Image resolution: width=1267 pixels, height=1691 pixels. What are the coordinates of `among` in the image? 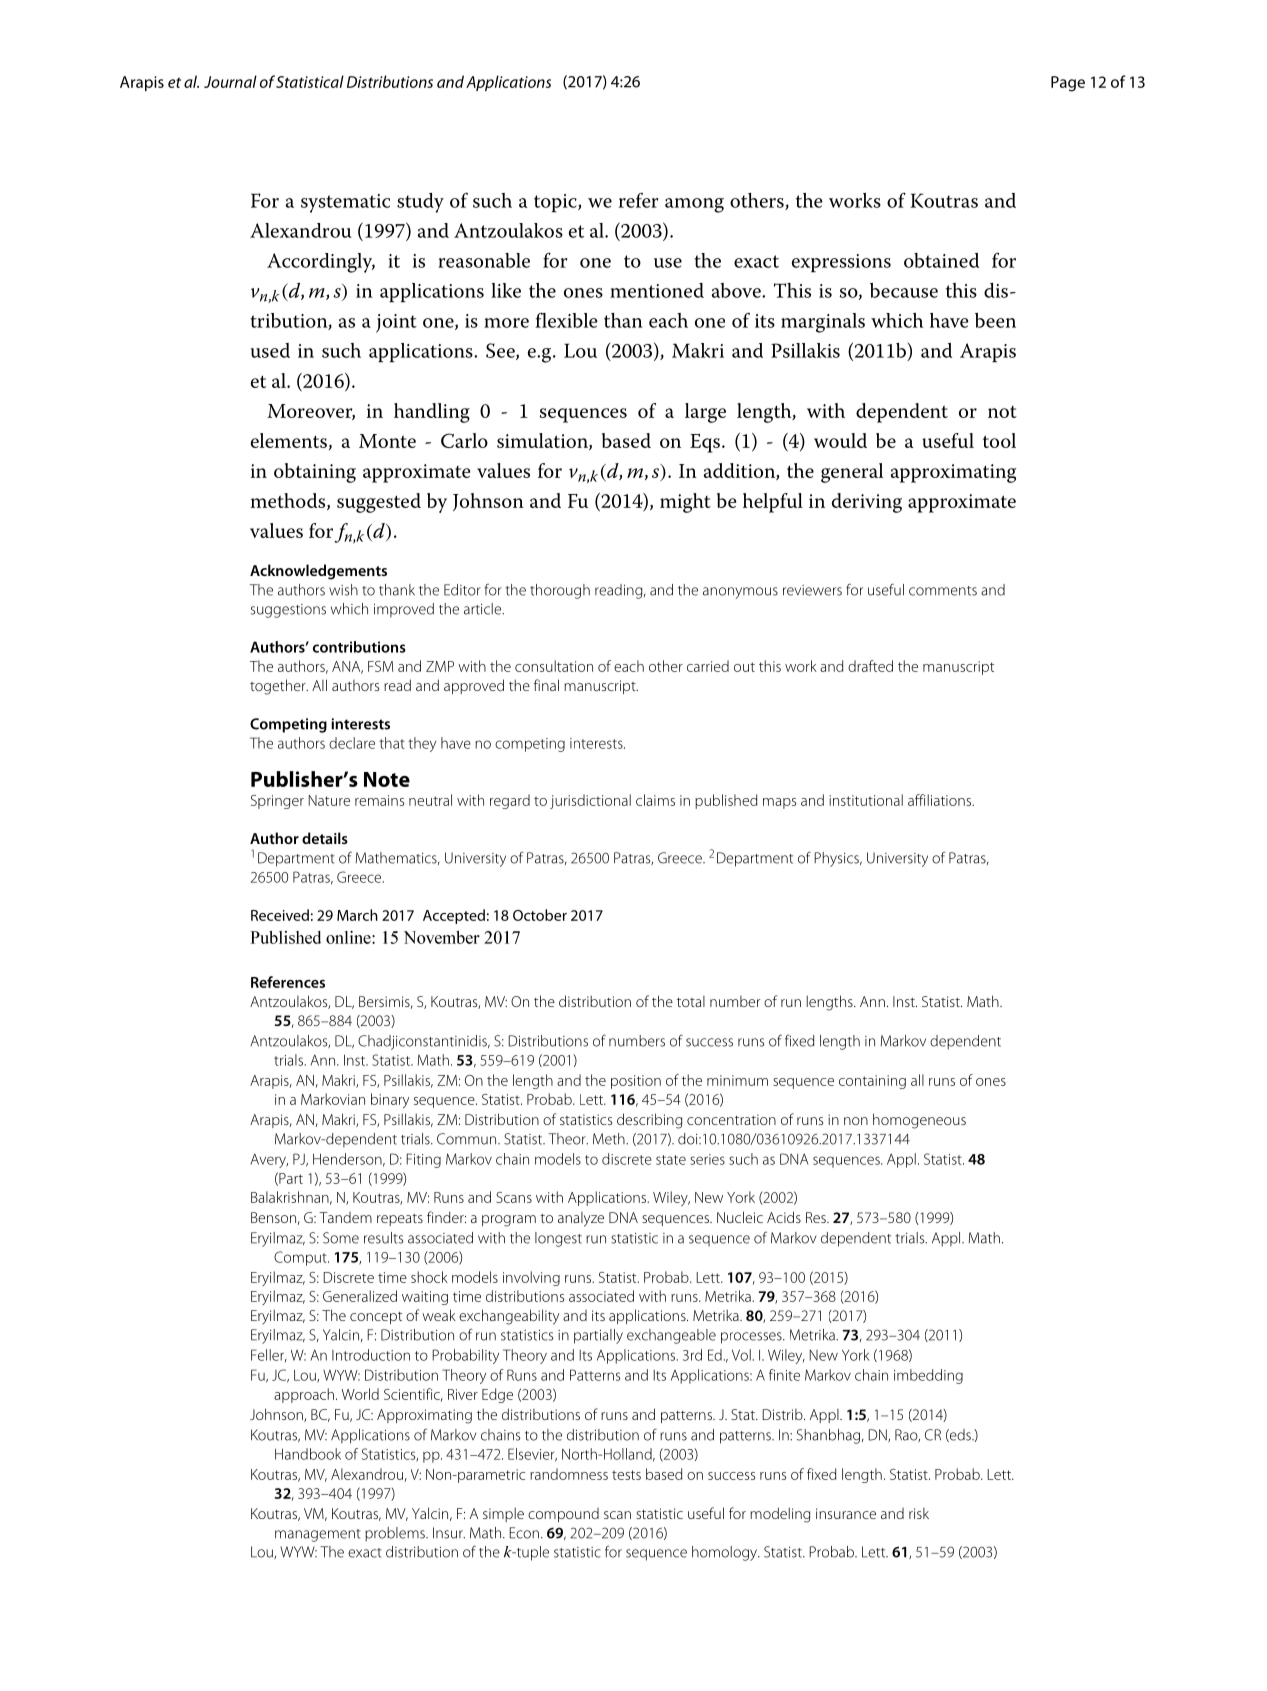 It's located at (694, 205).
